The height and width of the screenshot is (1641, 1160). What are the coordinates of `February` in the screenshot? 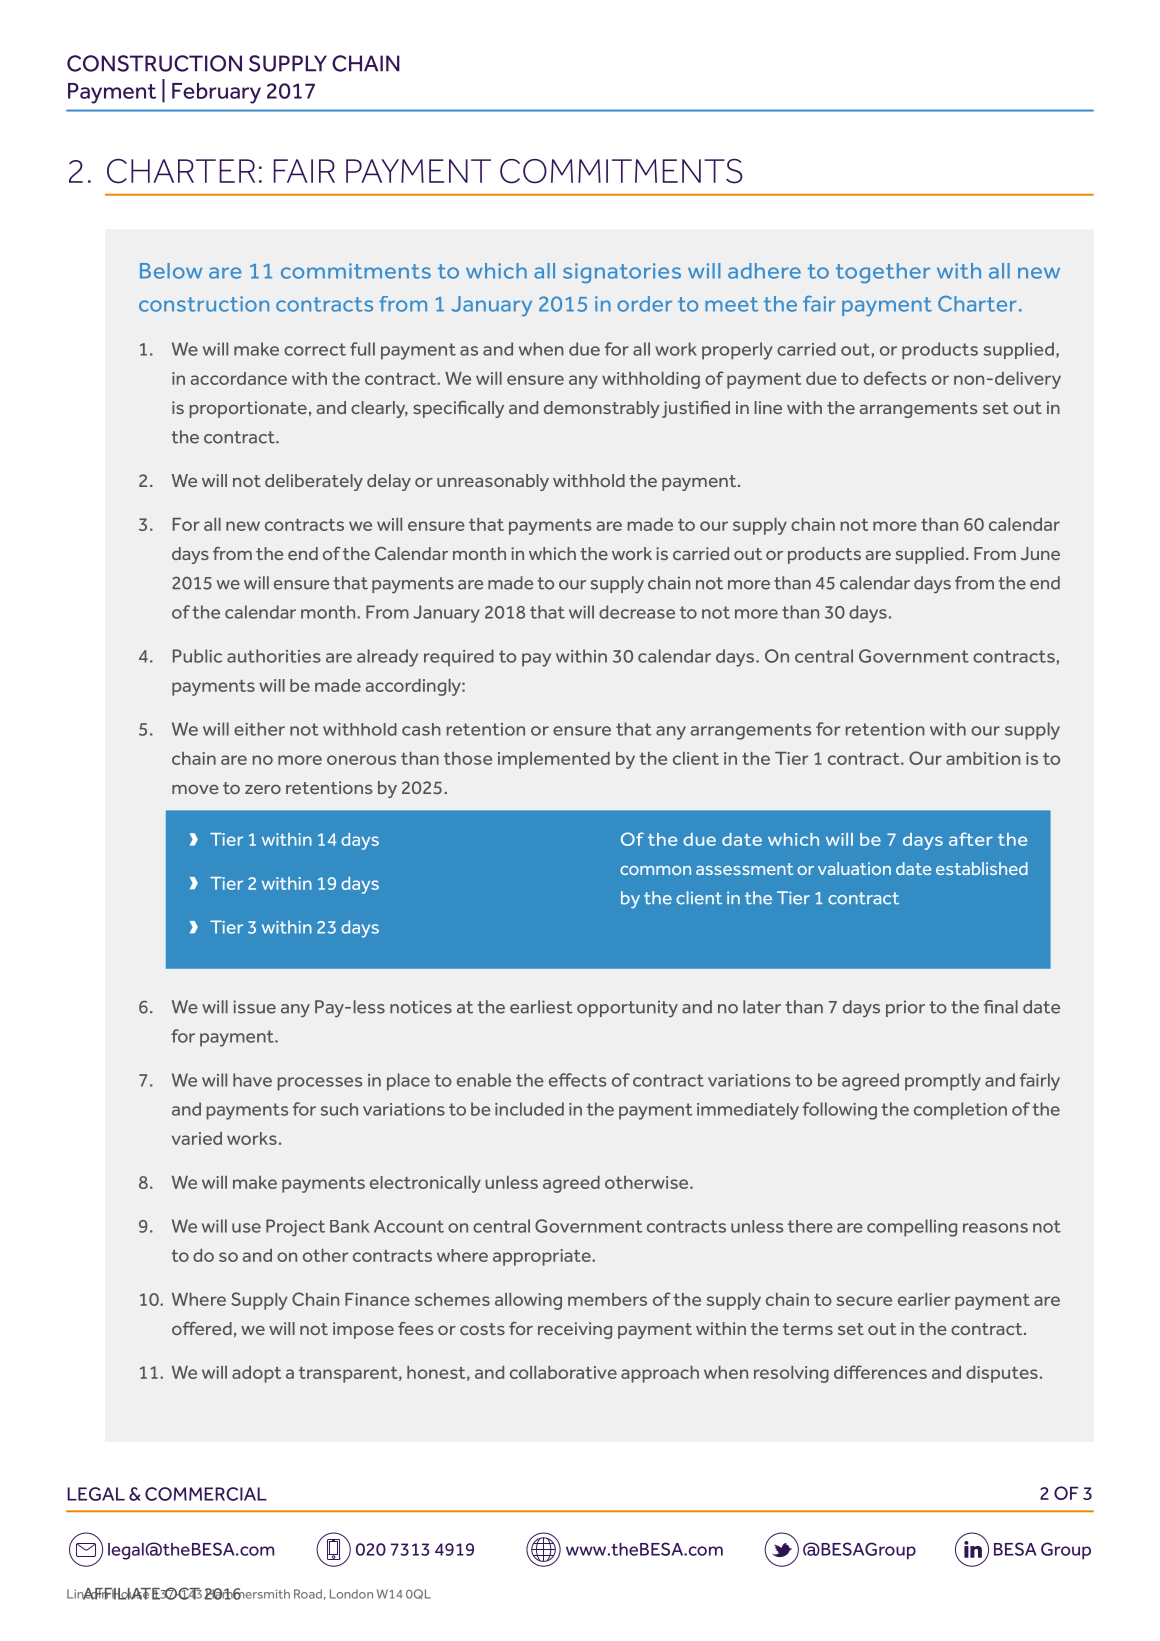 It's located at (216, 93).
